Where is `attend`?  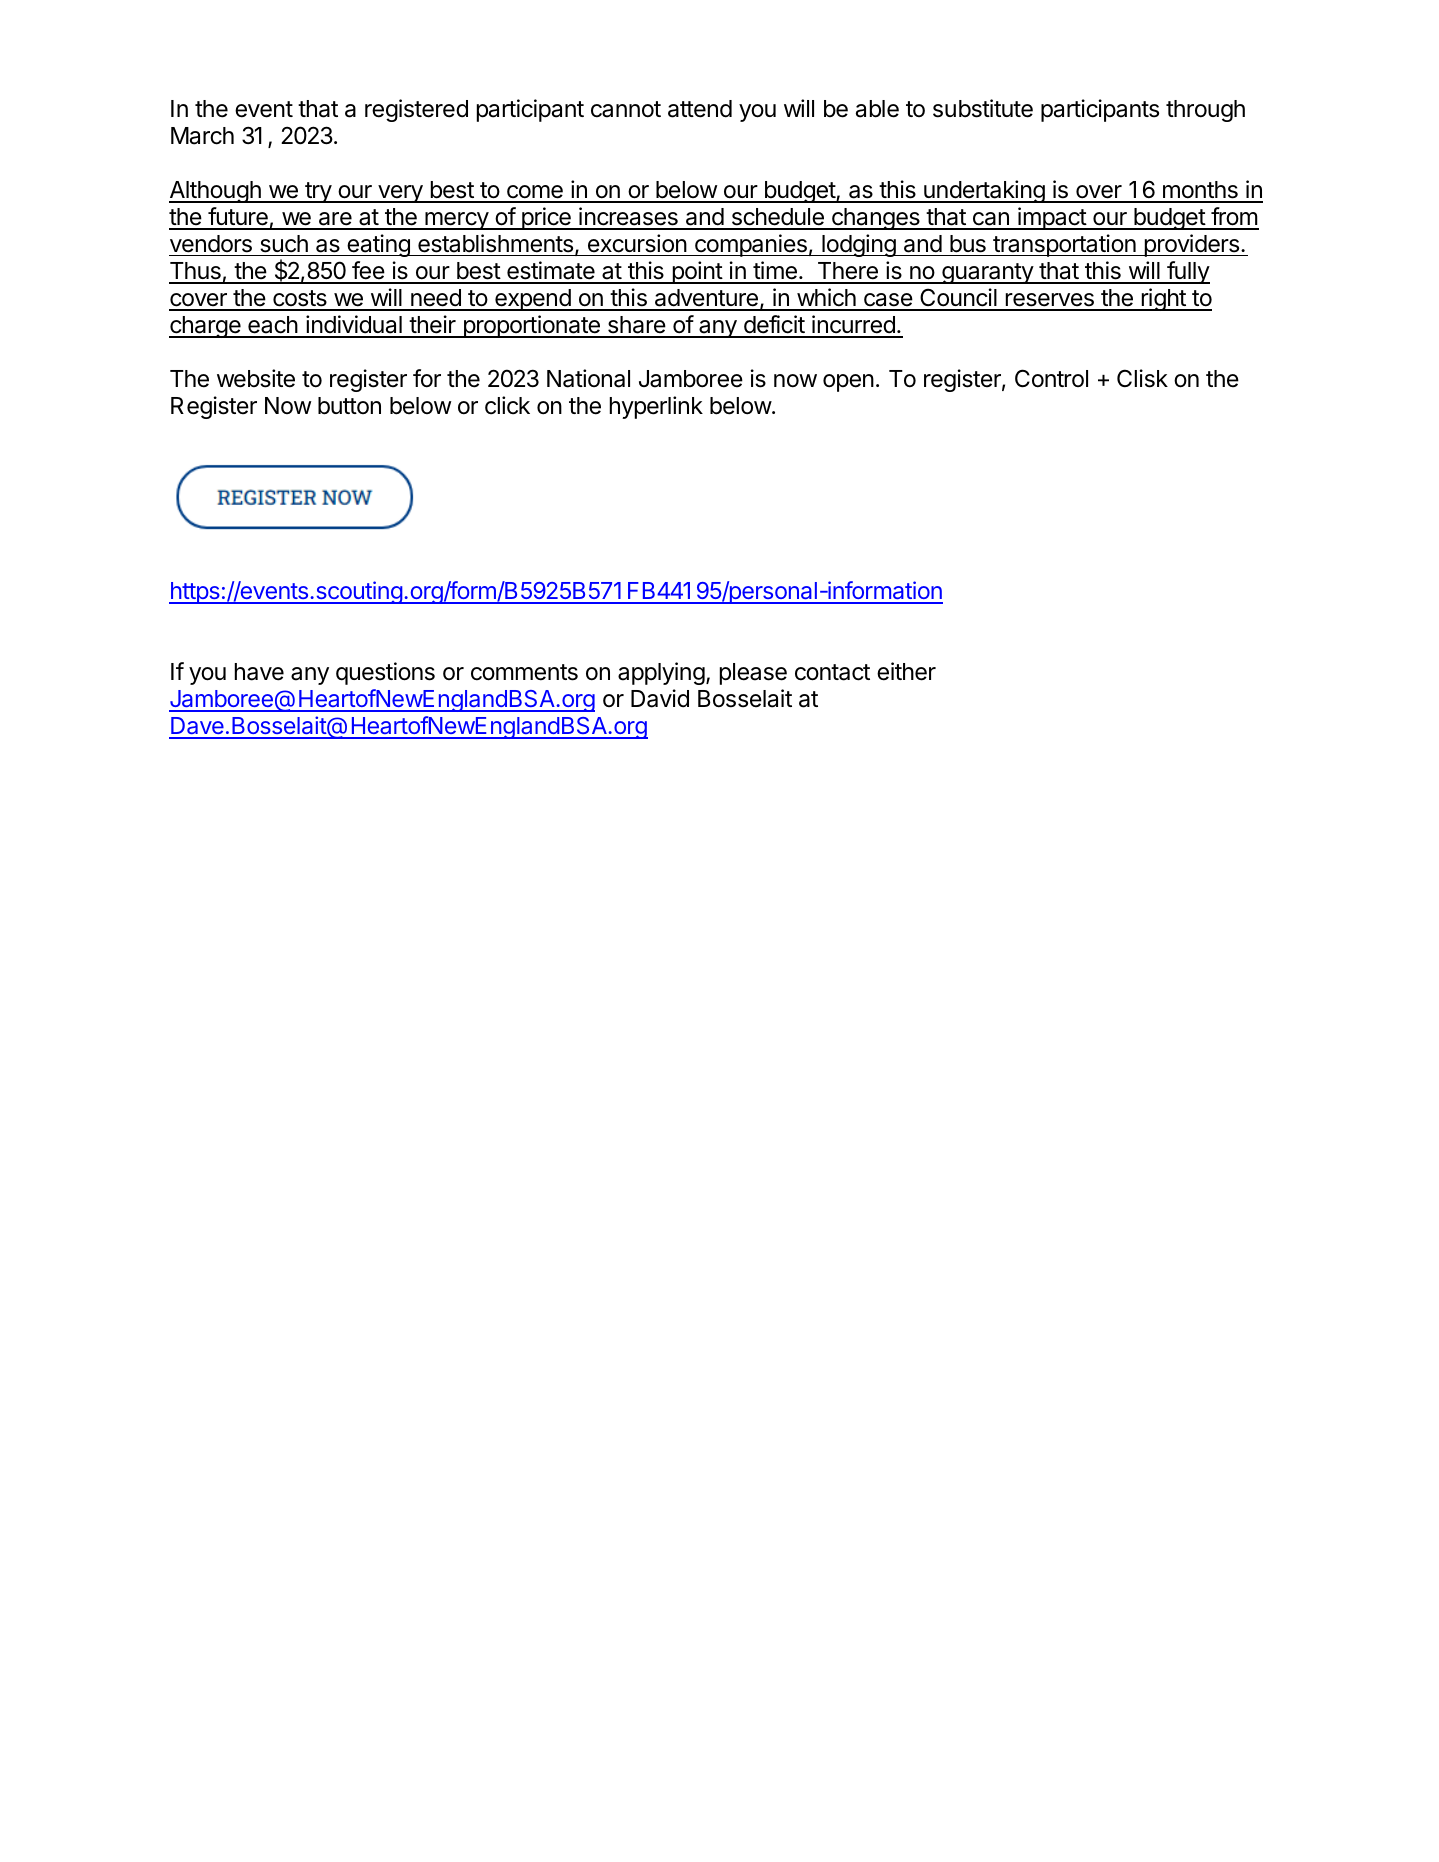
attend is located at coordinates (700, 109).
